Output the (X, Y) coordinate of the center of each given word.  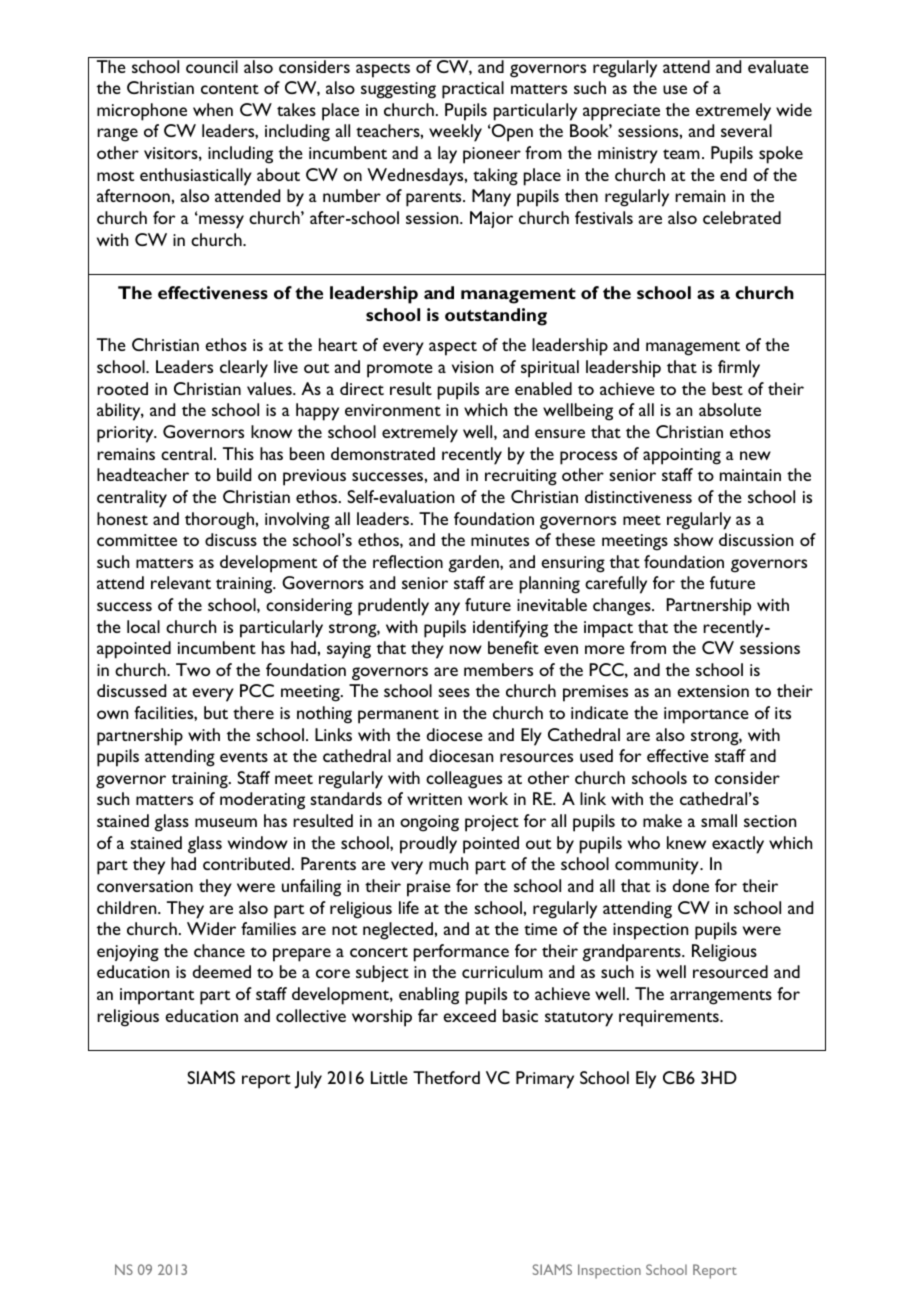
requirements (670, 1018)
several (746, 130)
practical (473, 90)
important (157, 996)
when (213, 109)
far (428, 1015)
